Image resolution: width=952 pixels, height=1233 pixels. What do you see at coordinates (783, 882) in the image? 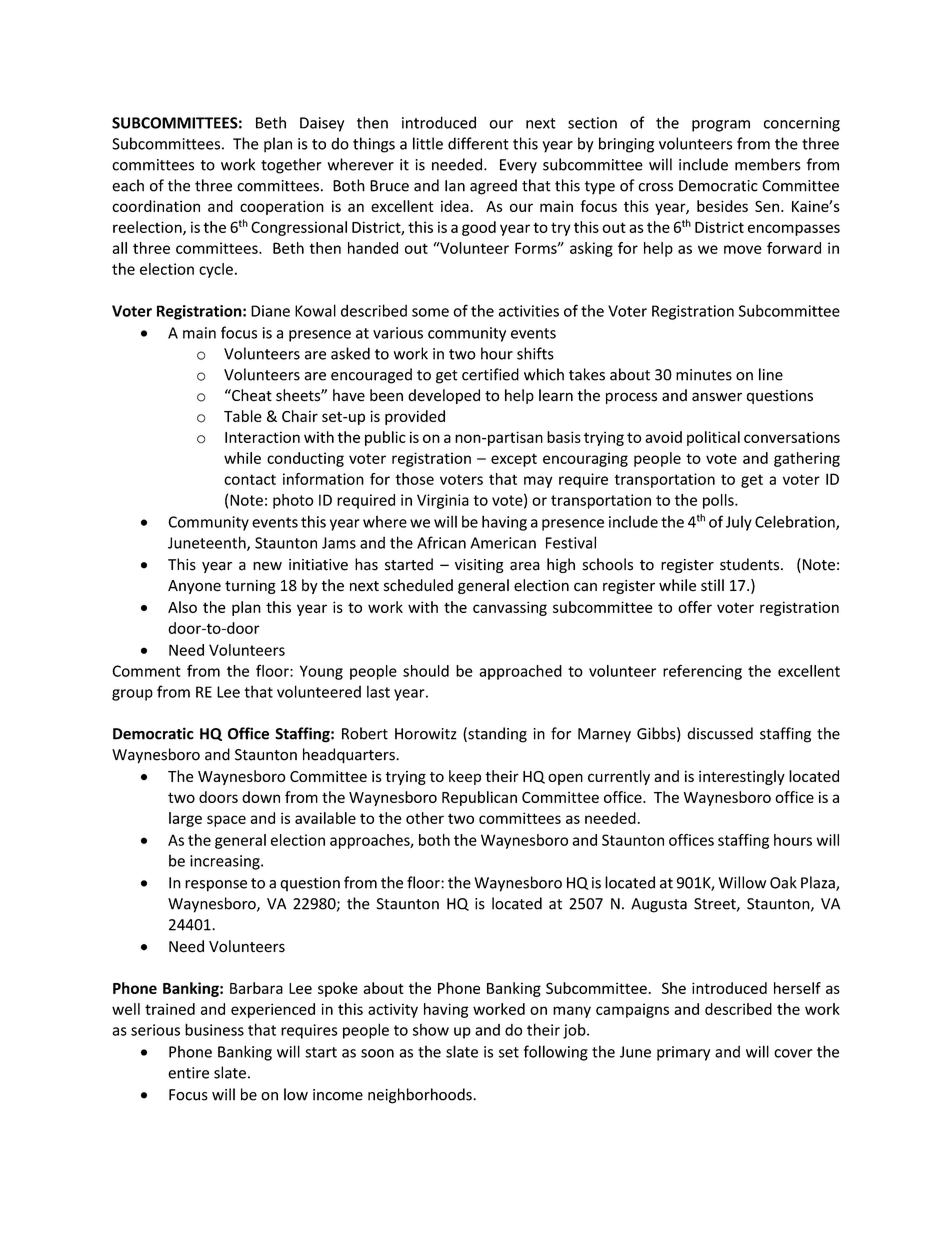
I see `Oak` at bounding box center [783, 882].
